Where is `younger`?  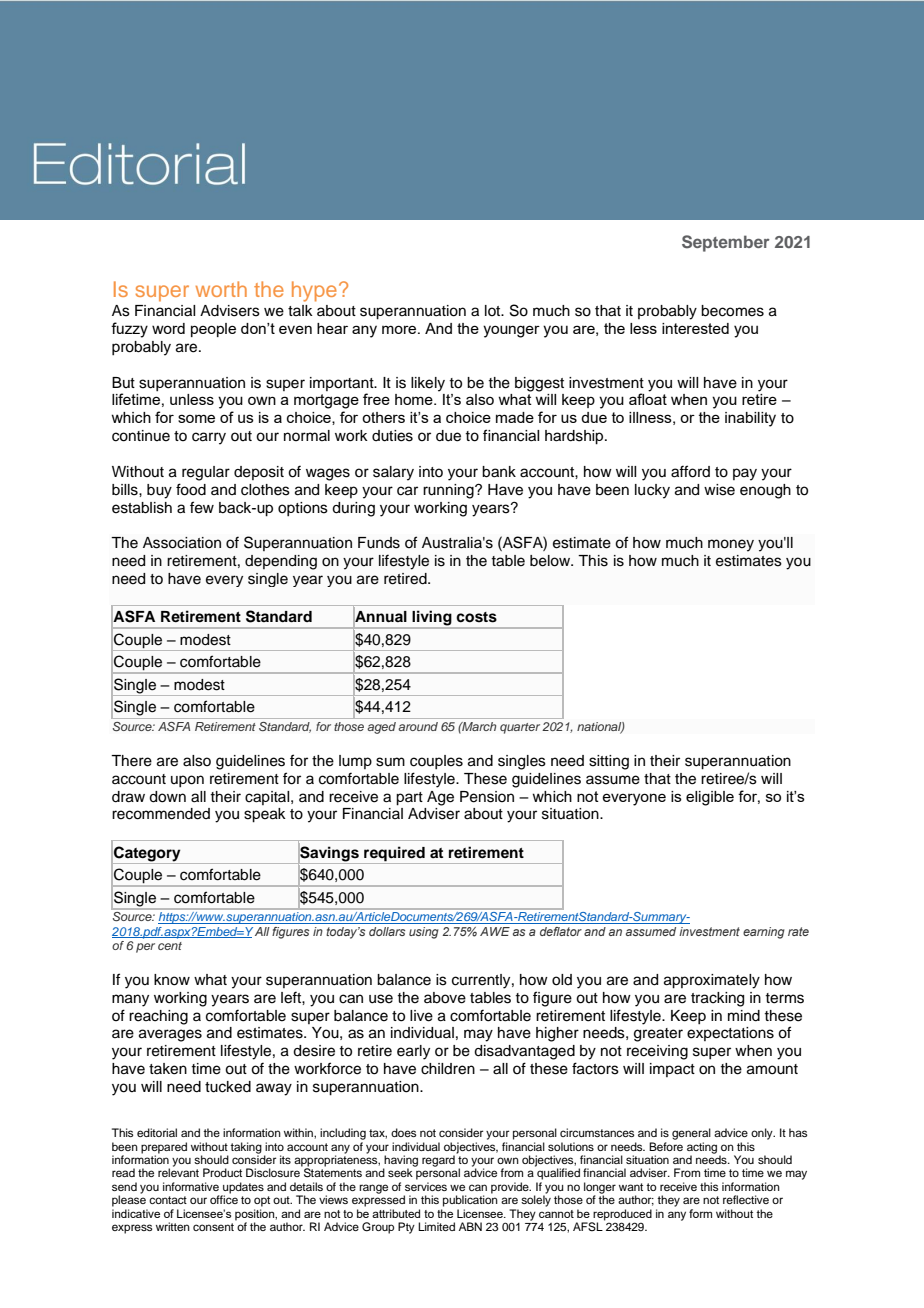 younger is located at coordinates (511, 331).
